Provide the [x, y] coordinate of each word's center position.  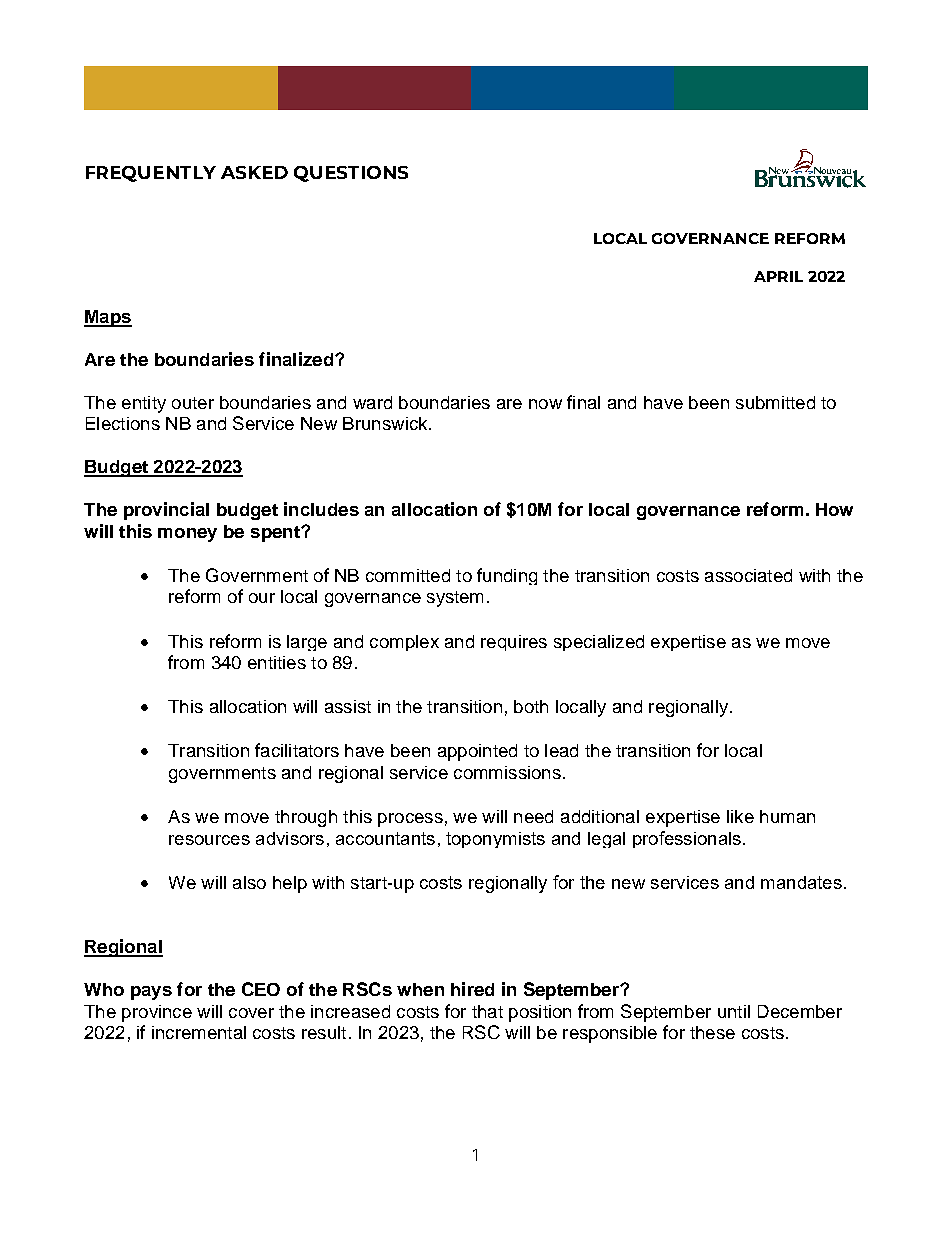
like [740, 816]
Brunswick [386, 423]
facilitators [297, 750]
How [834, 509]
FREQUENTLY [151, 174]
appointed [477, 752]
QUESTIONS [351, 174]
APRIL [778, 276]
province [157, 1013]
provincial [166, 511]
